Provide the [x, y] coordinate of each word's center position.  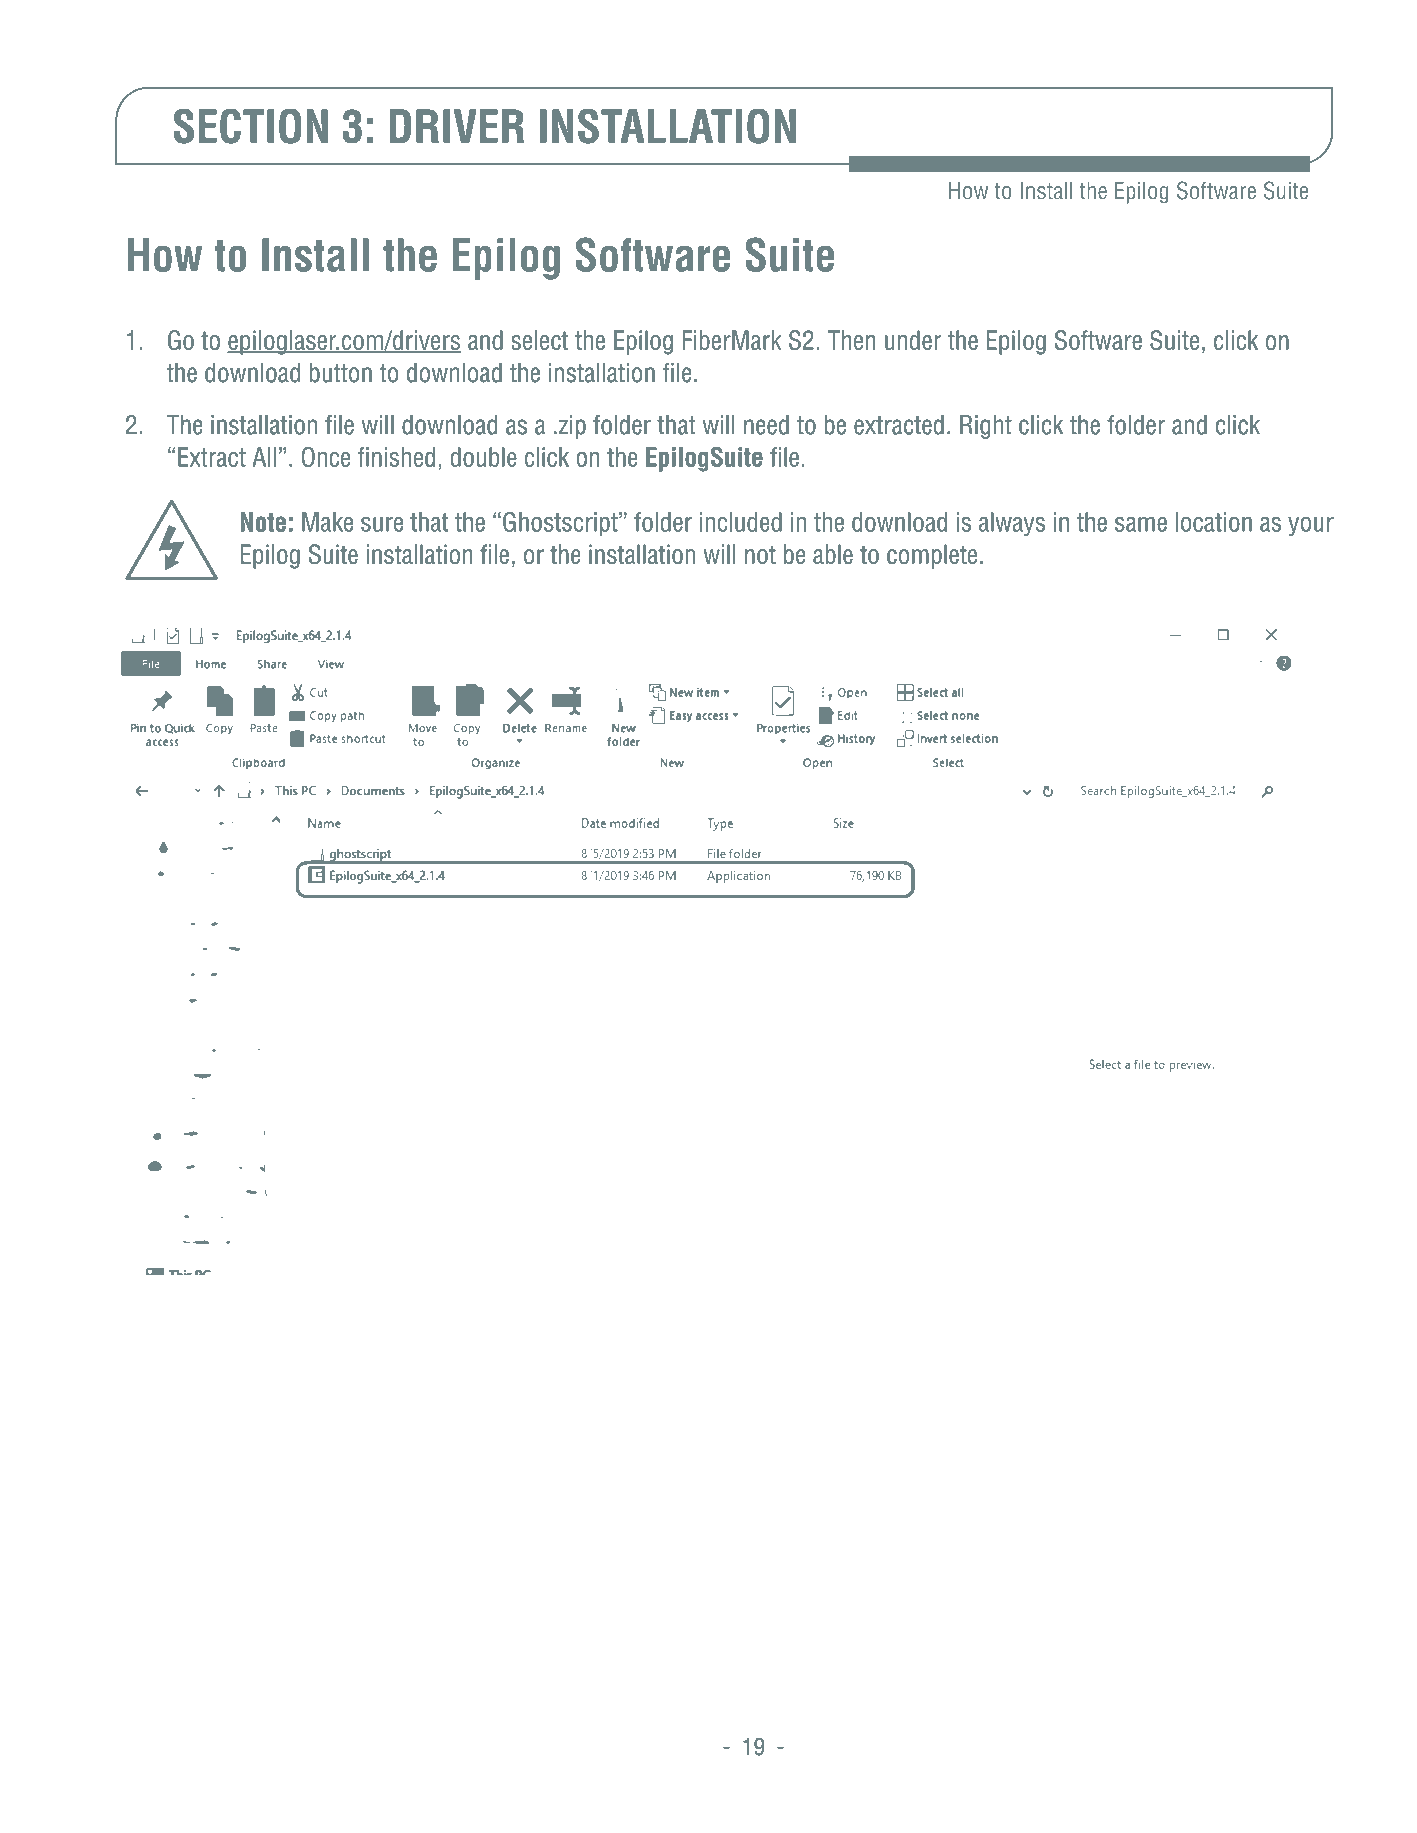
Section [251, 126]
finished [396, 457]
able [833, 554]
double [484, 457]
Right [986, 427]
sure [382, 524]
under [913, 340]
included [741, 522]
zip [572, 427]
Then [851, 340]
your [1311, 526]
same [1141, 524]
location [1214, 522]
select [539, 340]
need [766, 425]
